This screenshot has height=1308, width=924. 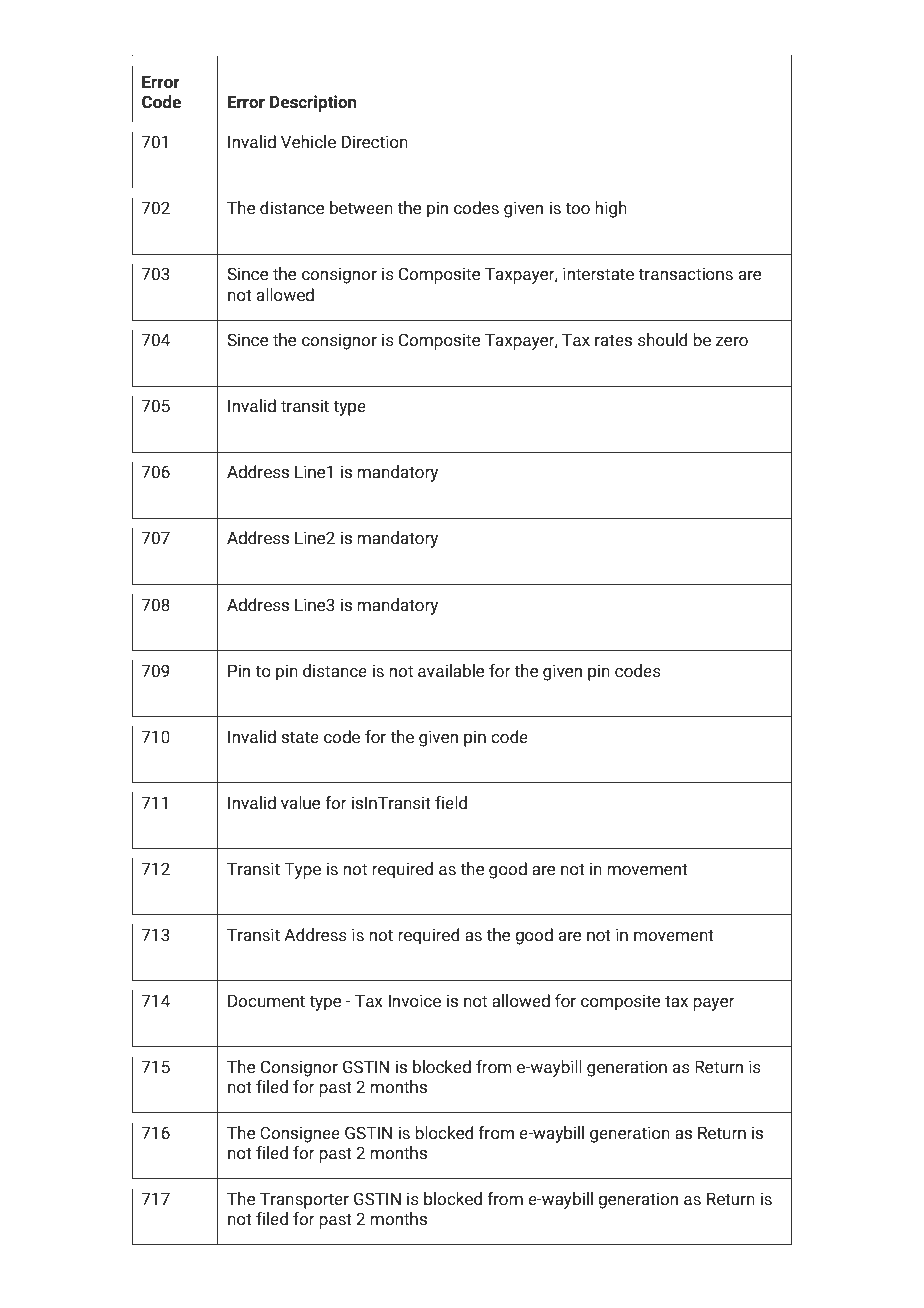 What do you see at coordinates (304, 1200) in the screenshot?
I see `Transporter` at bounding box center [304, 1200].
